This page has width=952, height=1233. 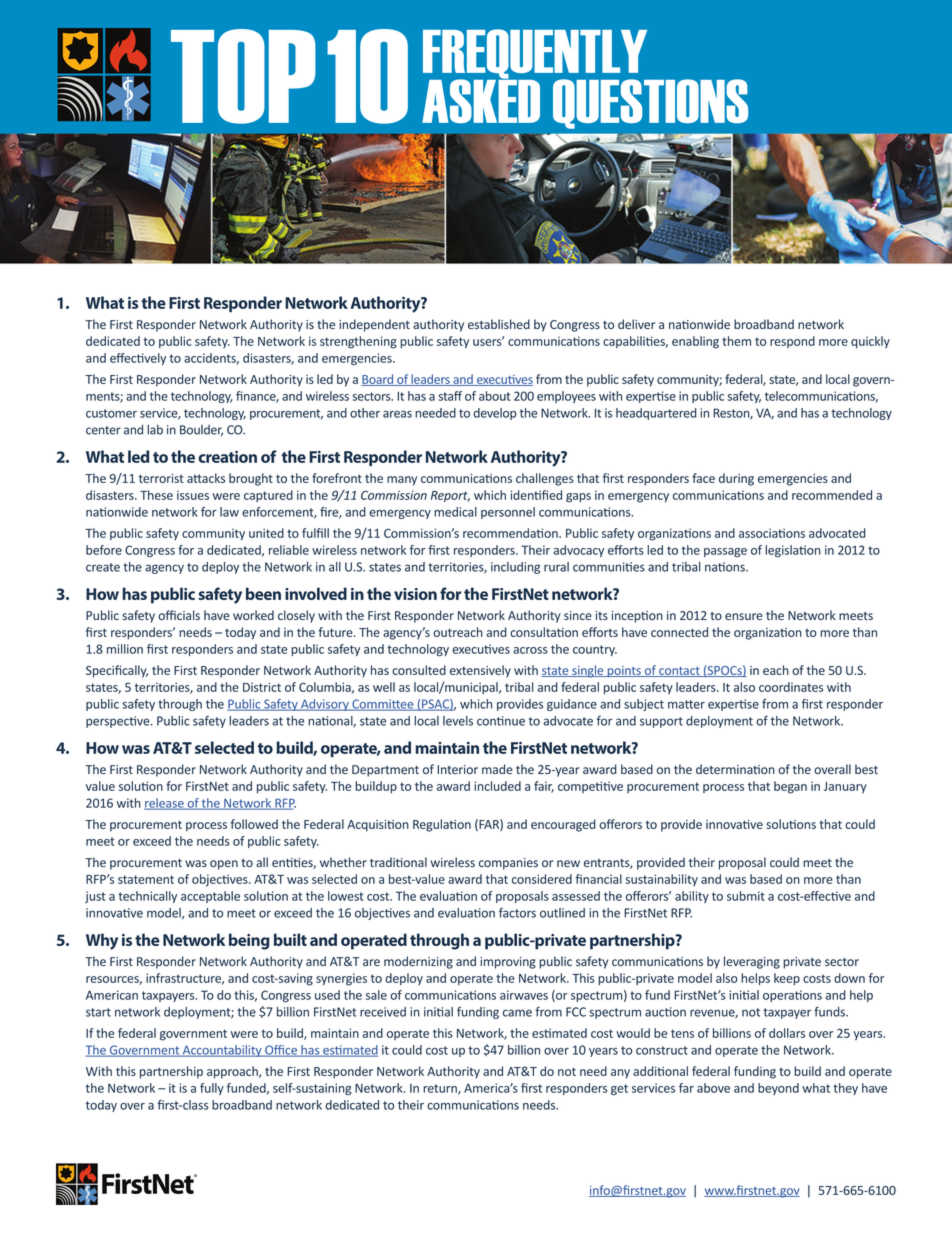 What do you see at coordinates (165, 804) in the page?
I see `release` at bounding box center [165, 804].
